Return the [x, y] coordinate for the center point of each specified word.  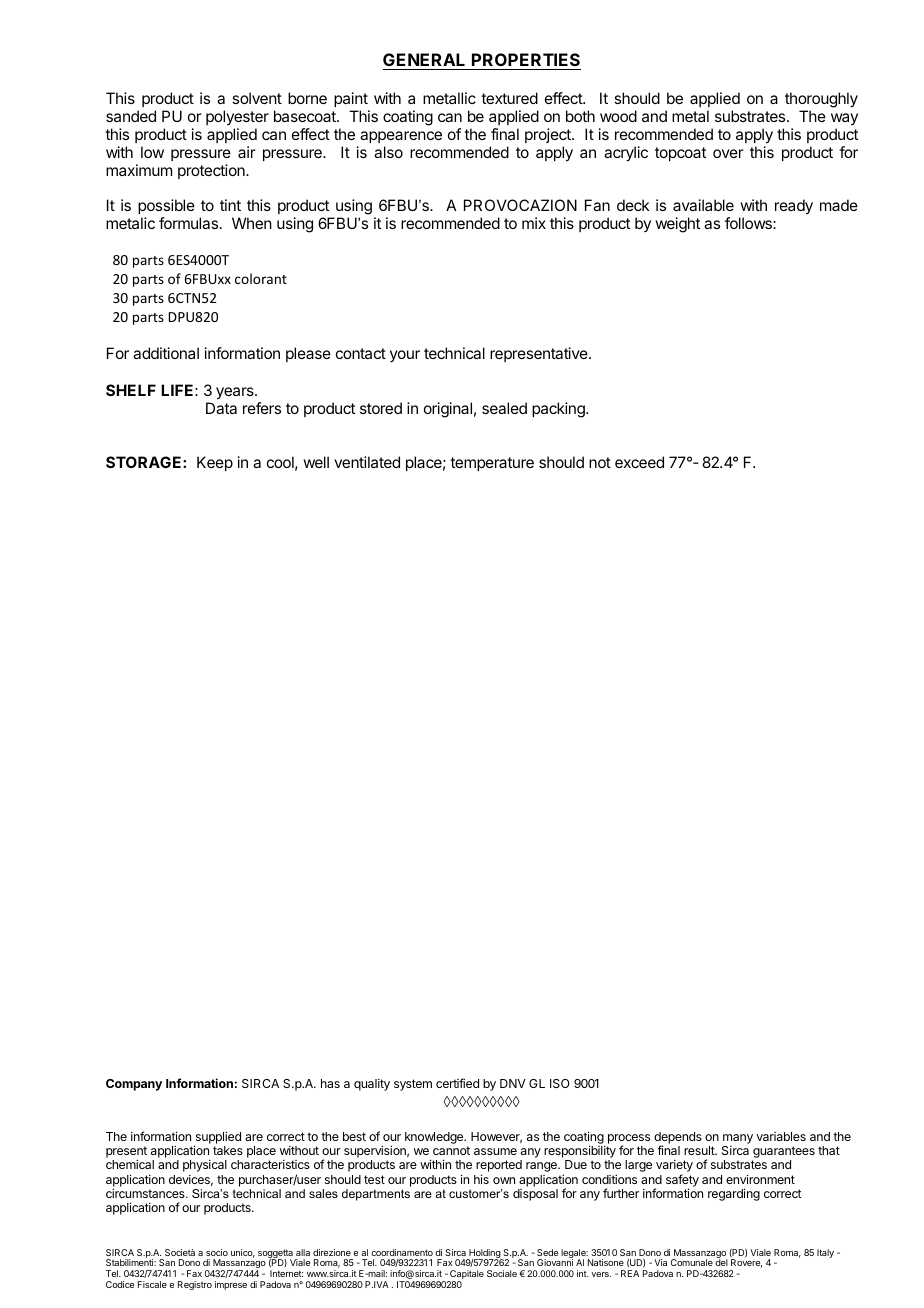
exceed [639, 462]
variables [781, 1136]
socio [217, 1252]
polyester [237, 117]
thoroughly [821, 101]
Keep [215, 463]
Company [134, 1085]
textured [509, 98]
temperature [492, 464]
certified [457, 1083]
